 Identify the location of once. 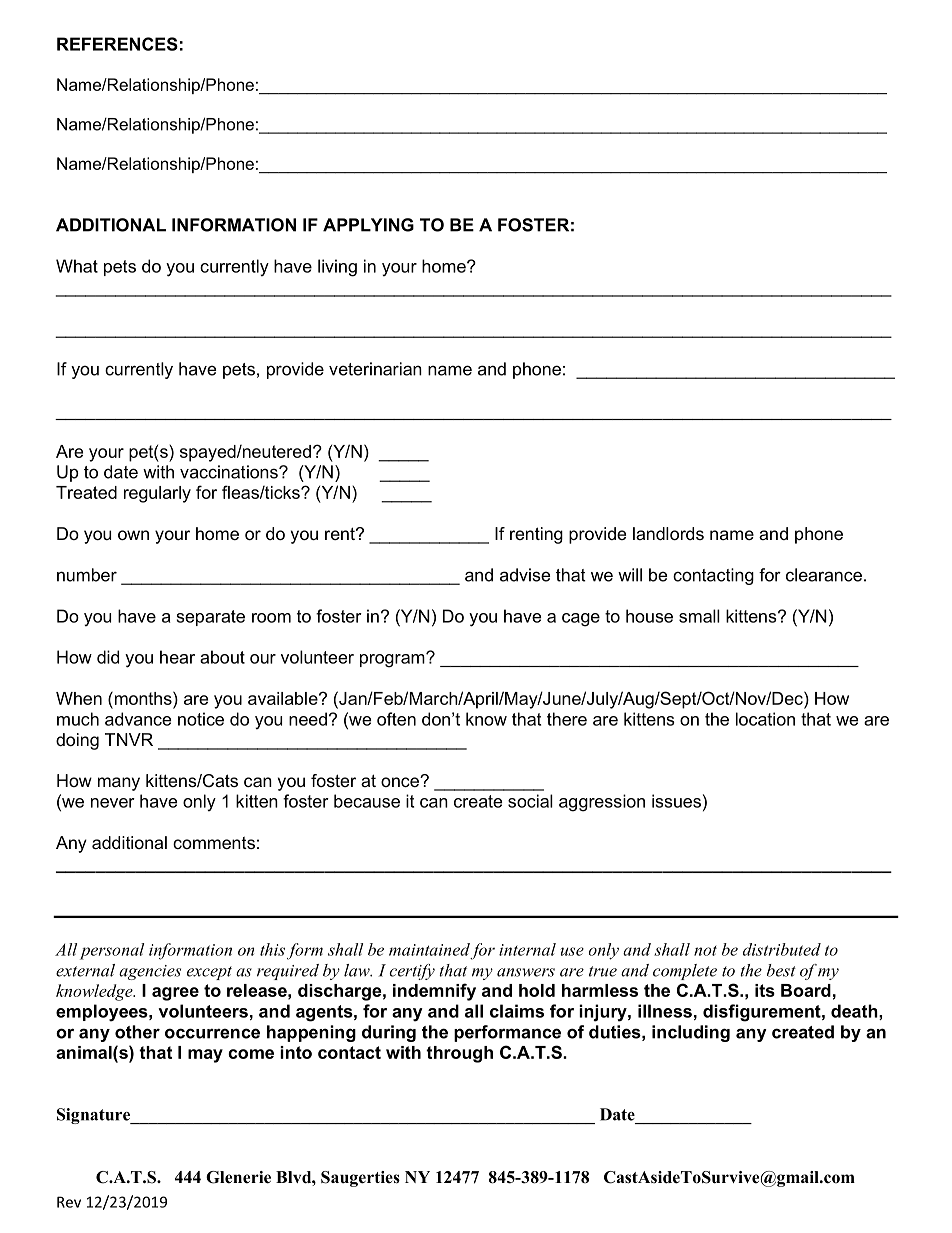
(401, 782).
